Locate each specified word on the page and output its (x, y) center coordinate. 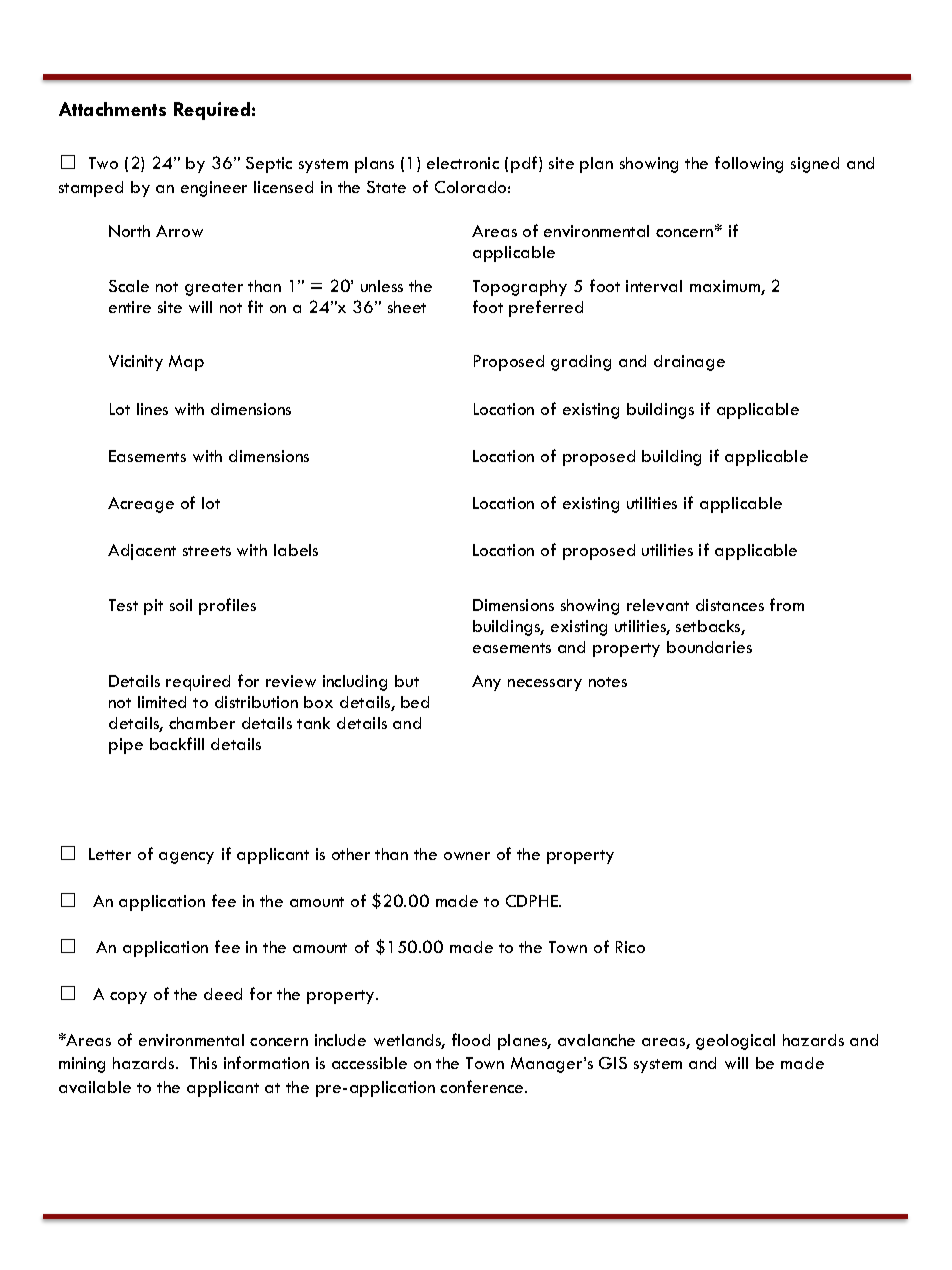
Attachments (112, 109)
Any (486, 683)
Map (186, 363)
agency (186, 858)
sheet (407, 307)
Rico (630, 947)
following (749, 164)
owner (467, 856)
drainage (689, 363)
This (203, 1063)
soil (181, 605)
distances (730, 605)
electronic (463, 163)
